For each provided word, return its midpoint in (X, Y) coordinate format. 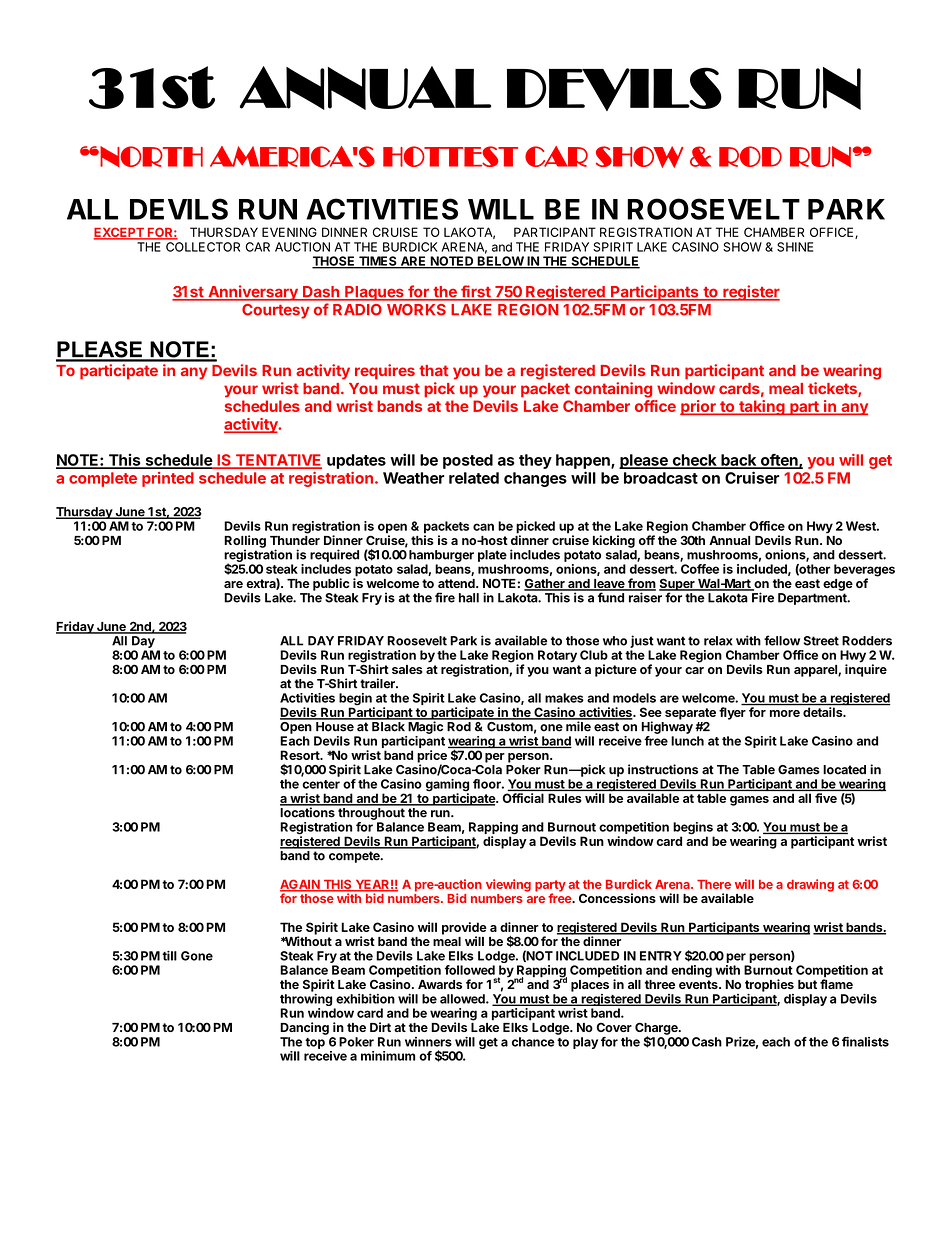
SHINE (795, 247)
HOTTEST (450, 156)
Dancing (304, 1028)
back (739, 461)
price (432, 757)
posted (468, 461)
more (785, 713)
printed (168, 479)
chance (533, 1042)
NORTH (151, 156)
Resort (301, 755)
